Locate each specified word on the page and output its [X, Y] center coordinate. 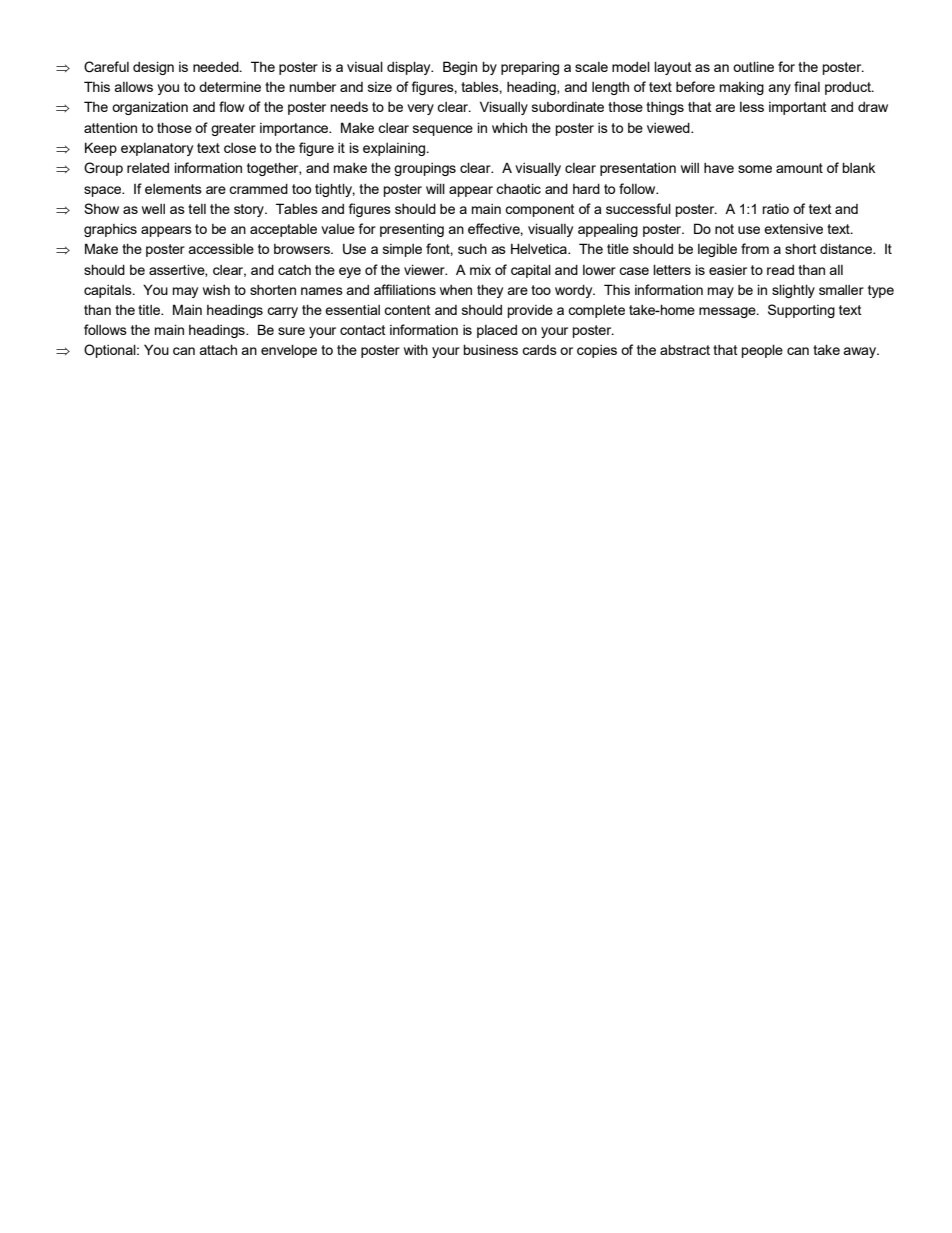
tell [197, 209]
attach [218, 349]
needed [217, 66]
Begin [460, 68]
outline [753, 66]
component [540, 210]
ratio [775, 209]
